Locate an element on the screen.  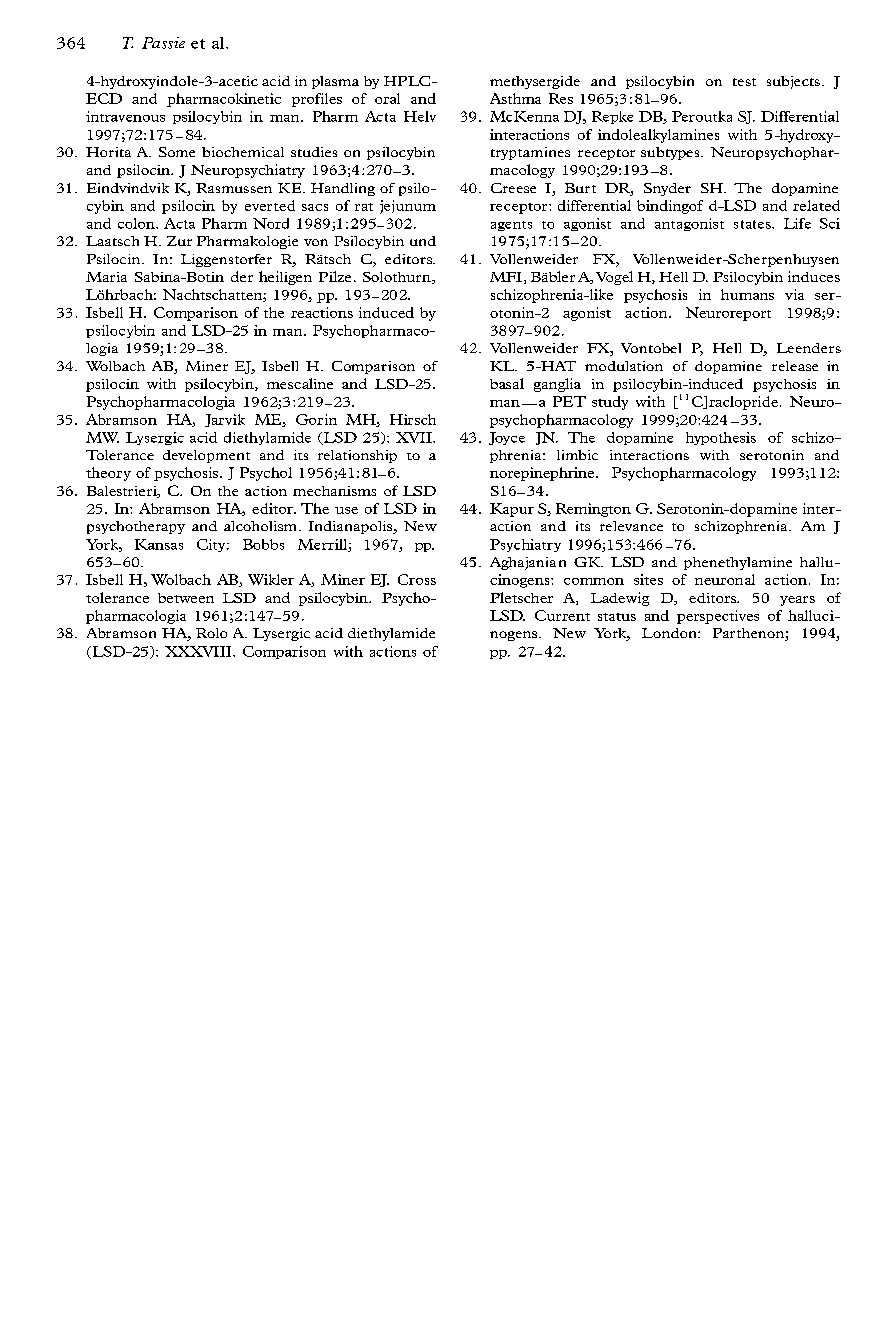
states is located at coordinates (753, 224).
